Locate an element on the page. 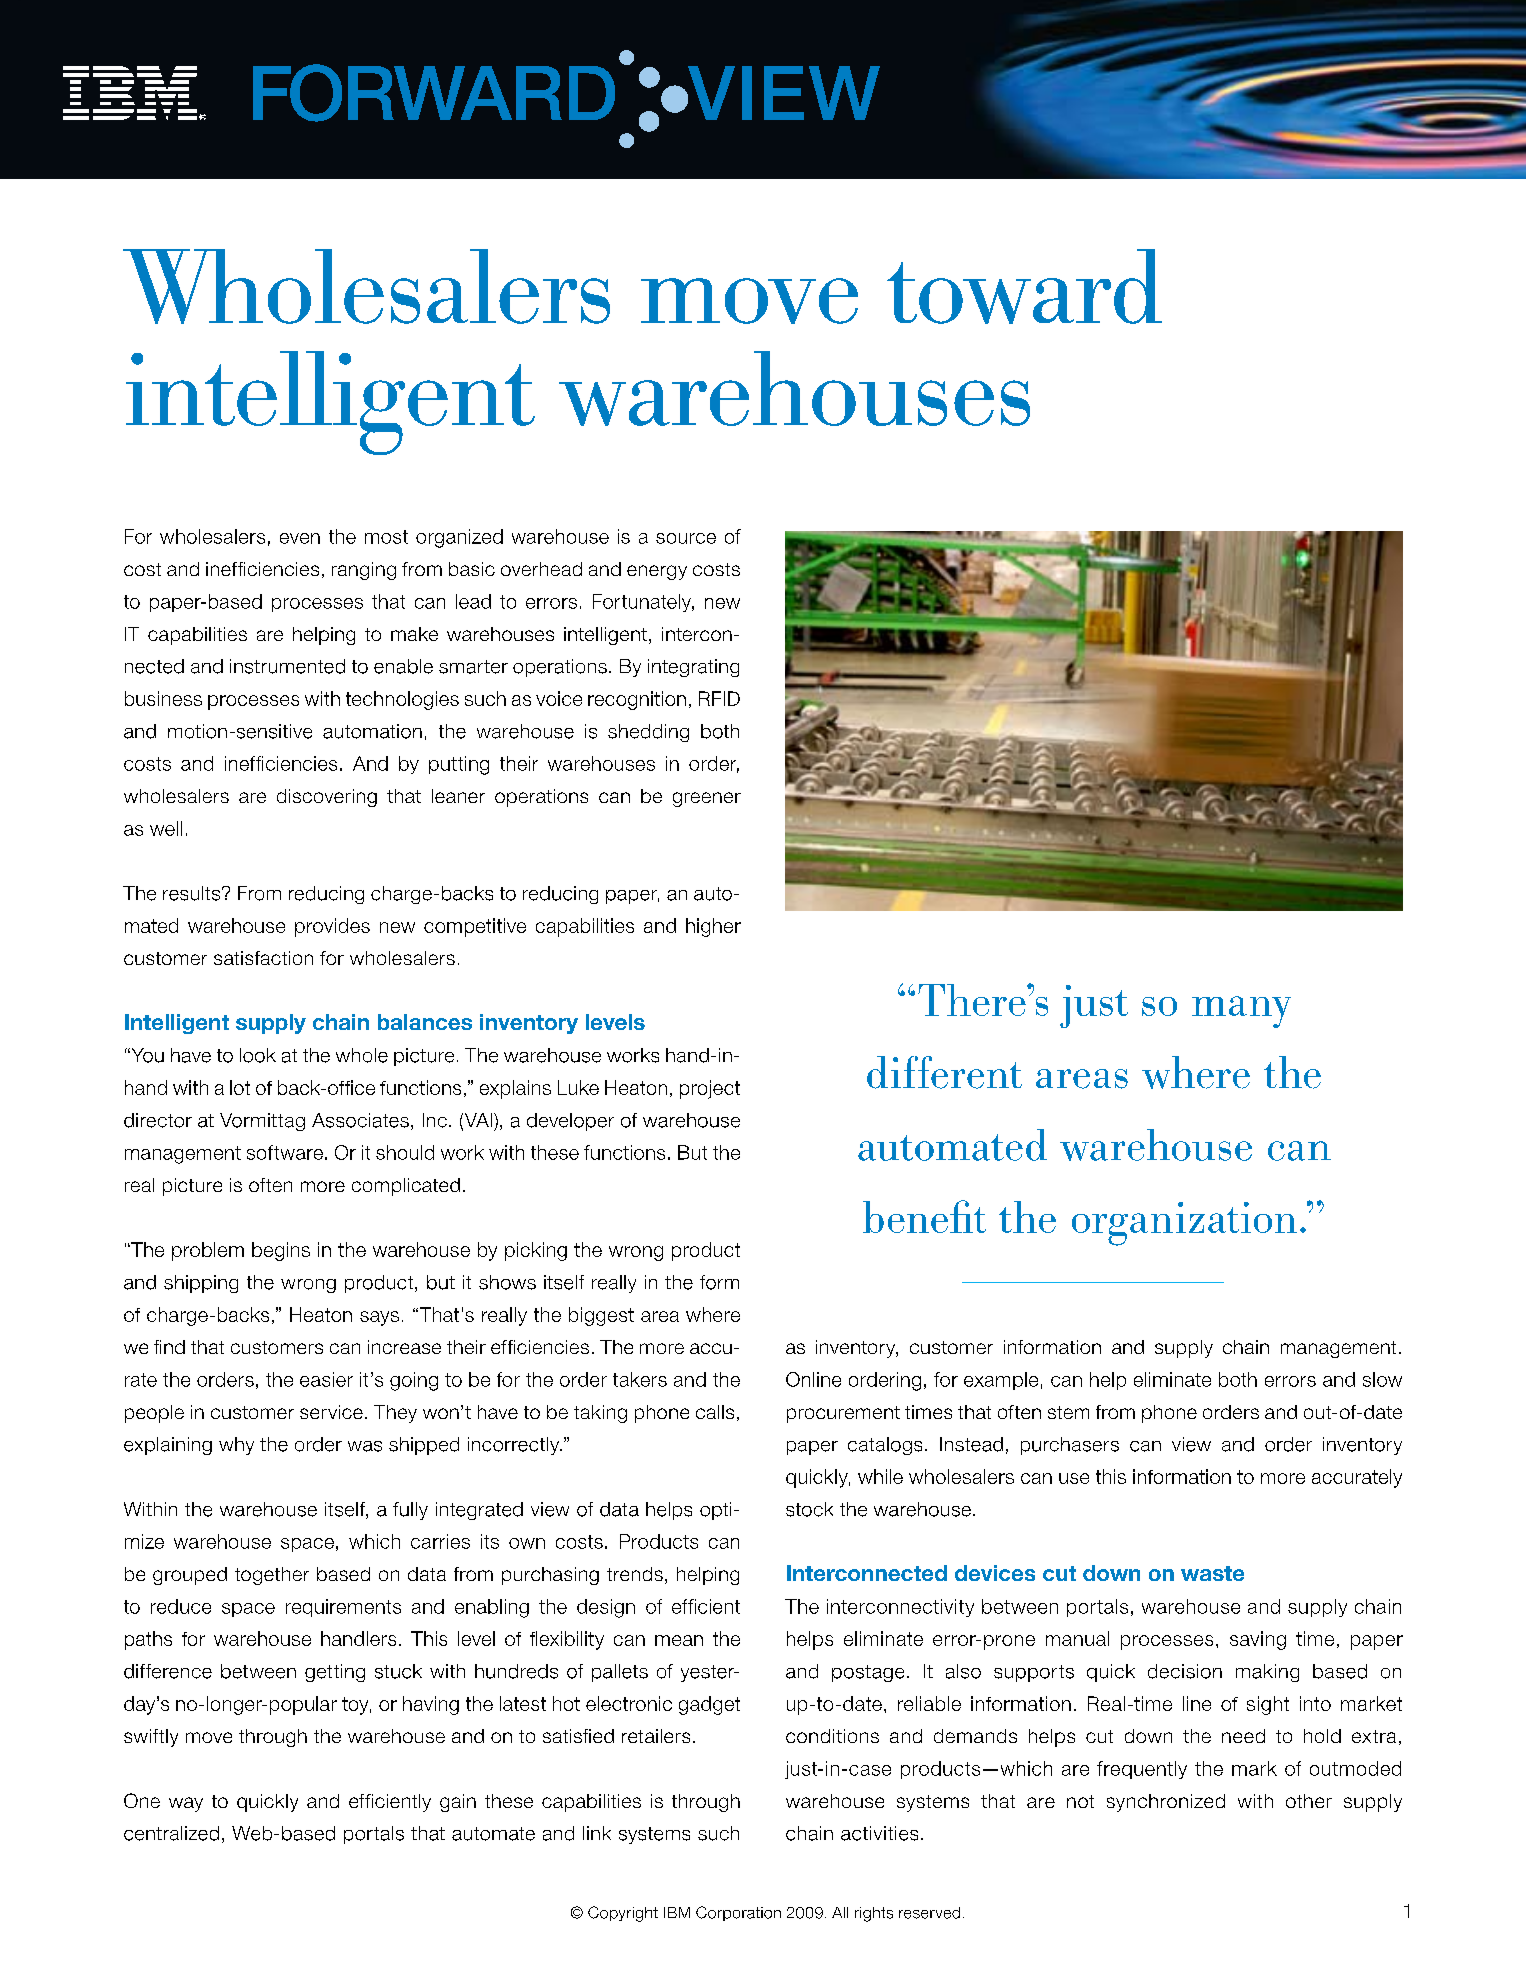  organization is located at coordinates (1184, 1224).
